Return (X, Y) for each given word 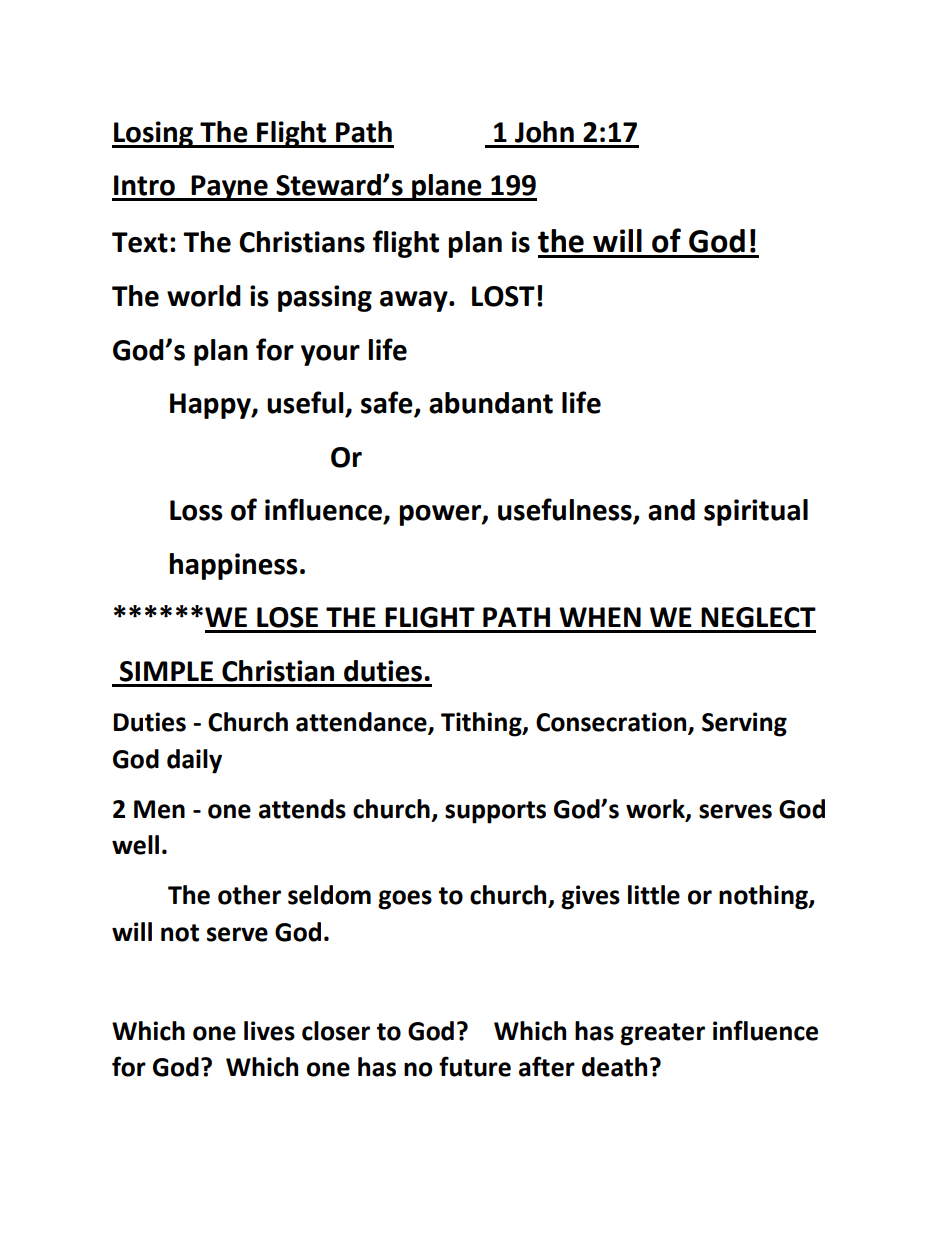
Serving (744, 724)
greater (662, 1034)
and (671, 510)
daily (194, 761)
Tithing (482, 724)
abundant (491, 403)
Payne (229, 188)
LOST (503, 296)
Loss (196, 510)
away (415, 301)
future (475, 1066)
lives (269, 1031)
